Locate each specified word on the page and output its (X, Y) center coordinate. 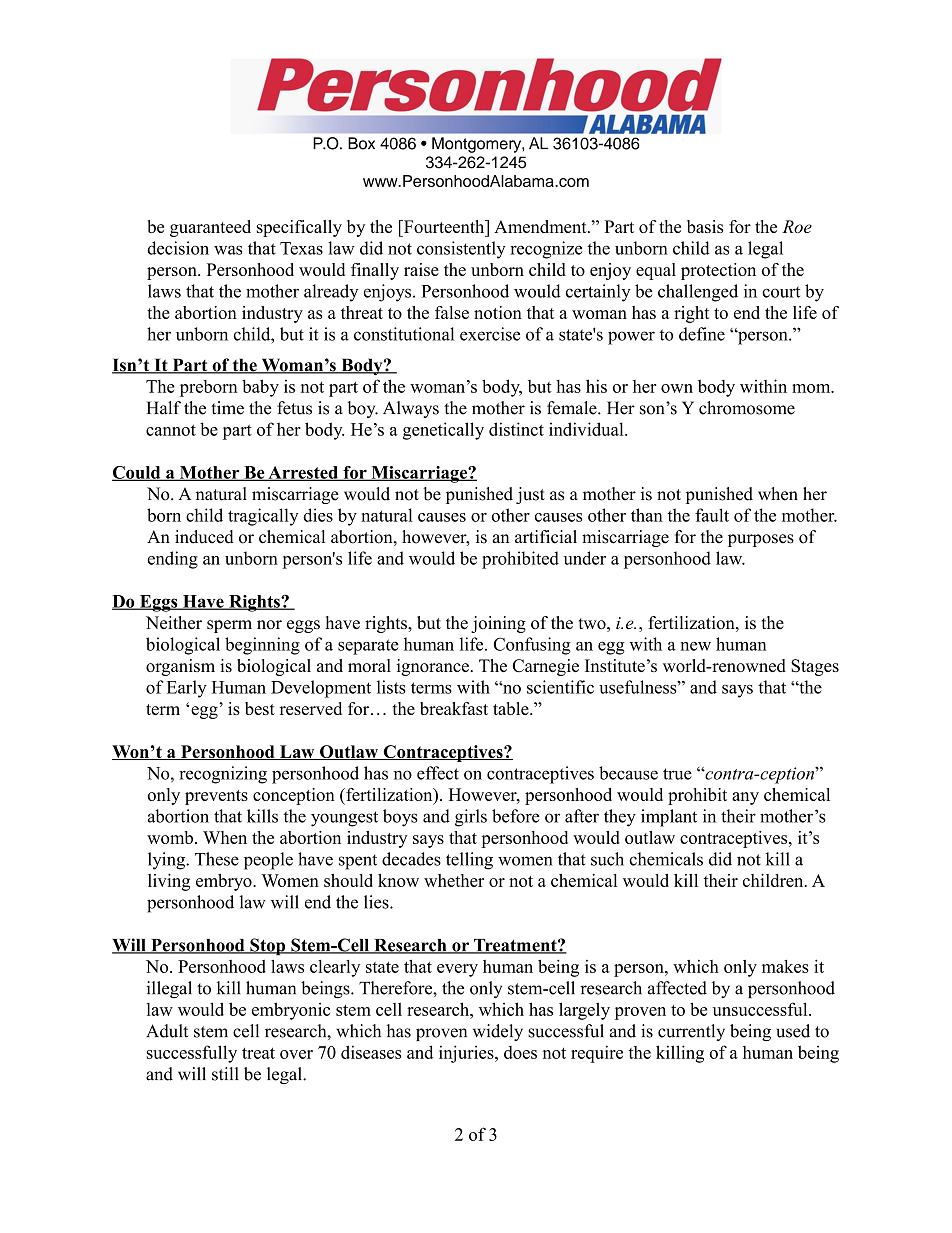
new (695, 646)
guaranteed (210, 228)
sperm (229, 626)
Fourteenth (444, 226)
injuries (467, 1054)
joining (498, 624)
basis (705, 226)
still (225, 1074)
